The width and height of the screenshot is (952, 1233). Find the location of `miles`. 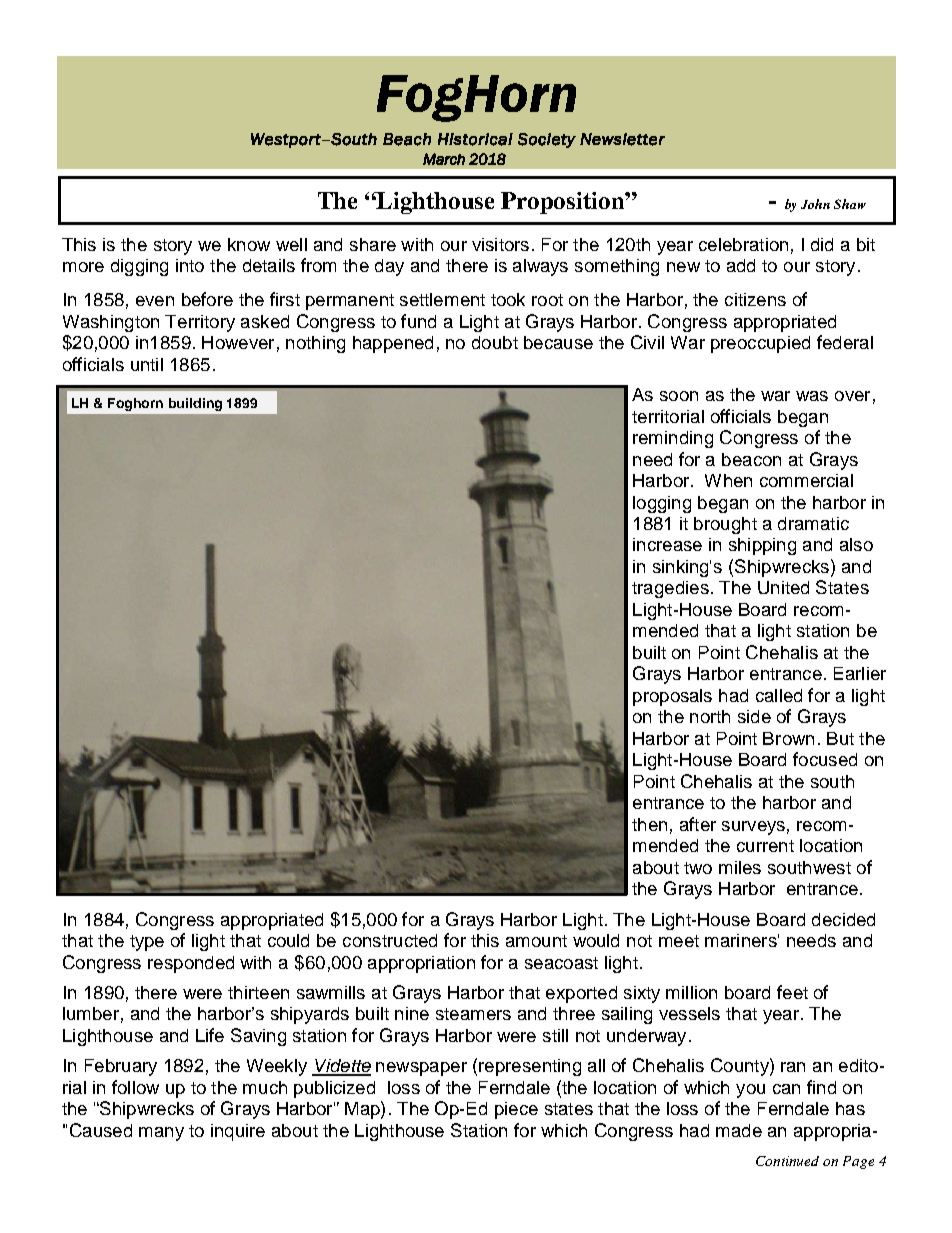

miles is located at coordinates (740, 867).
